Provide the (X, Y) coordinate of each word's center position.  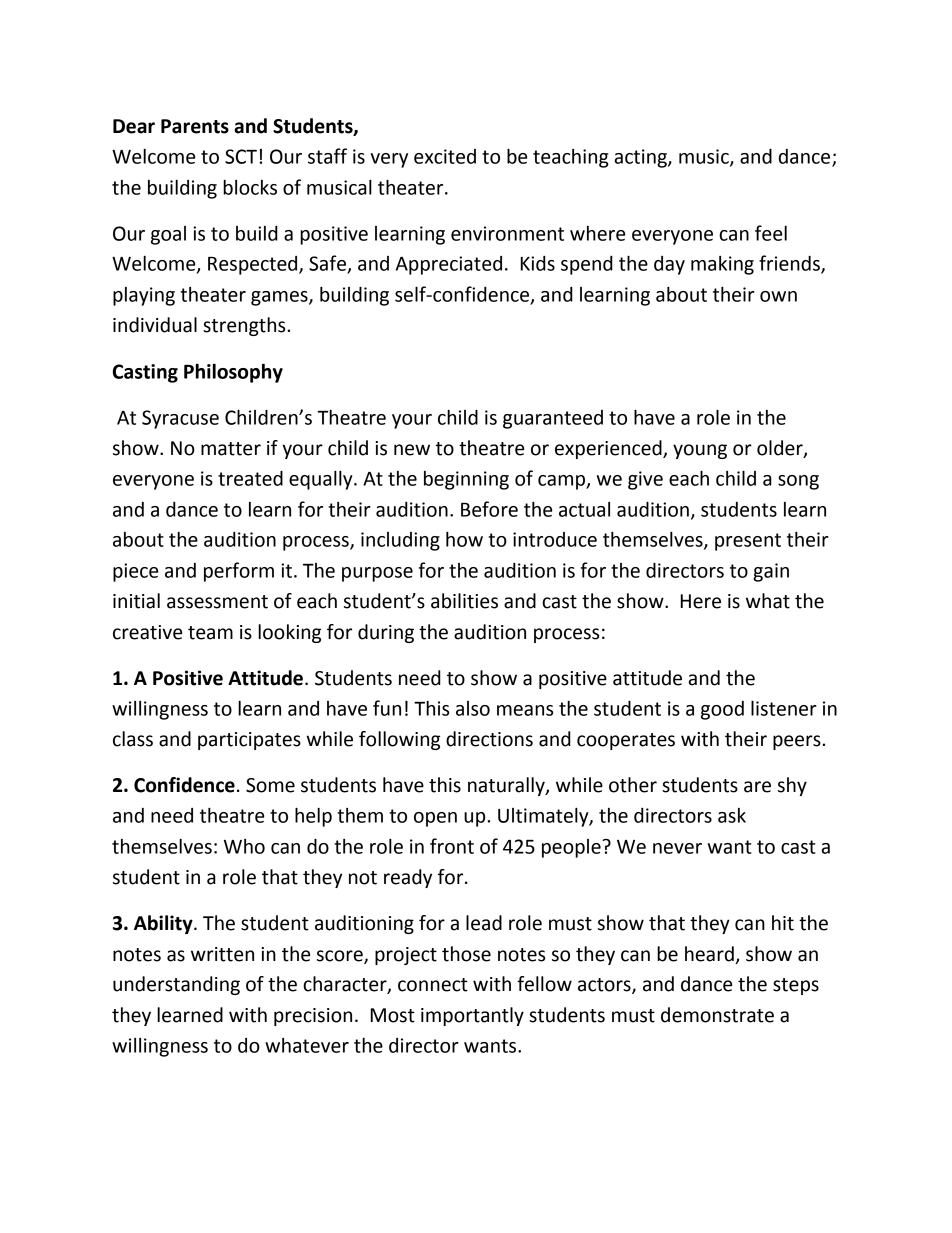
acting (642, 158)
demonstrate (717, 1015)
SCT (241, 156)
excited (445, 156)
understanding (176, 985)
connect (433, 985)
